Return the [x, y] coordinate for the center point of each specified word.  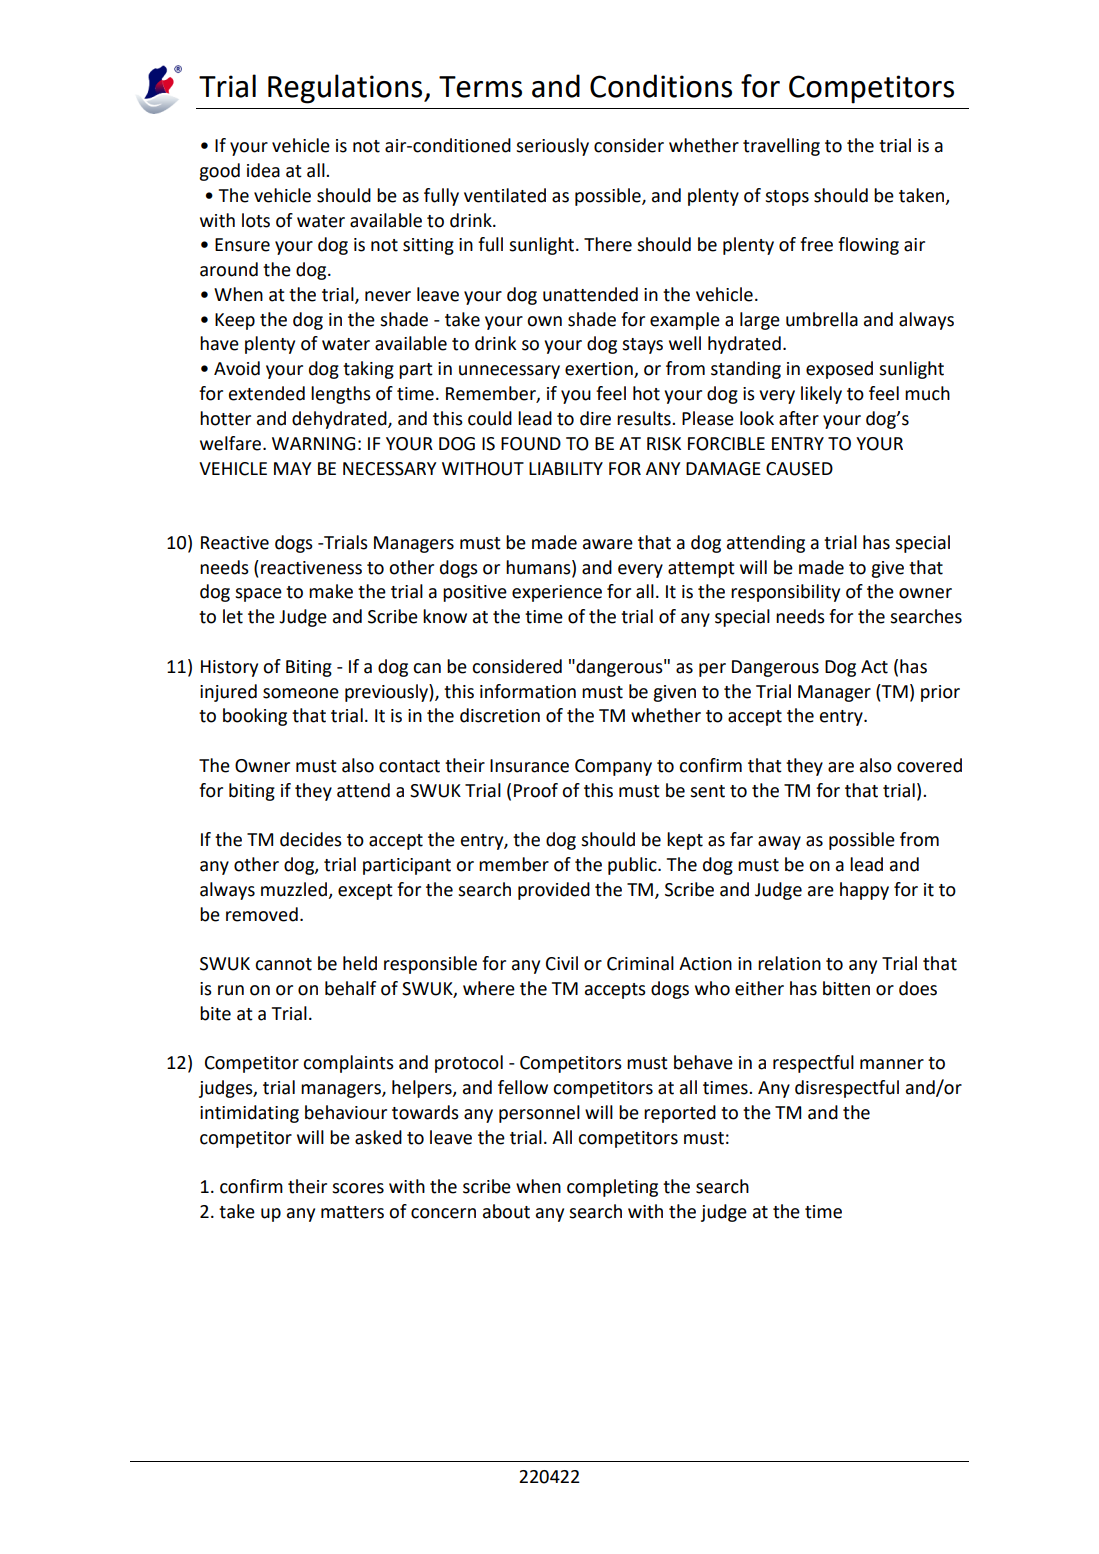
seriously [552, 147]
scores [358, 1188]
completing [612, 1188]
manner [892, 1064]
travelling [781, 147]
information [528, 691]
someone [301, 693]
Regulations [346, 89]
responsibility [785, 593]
